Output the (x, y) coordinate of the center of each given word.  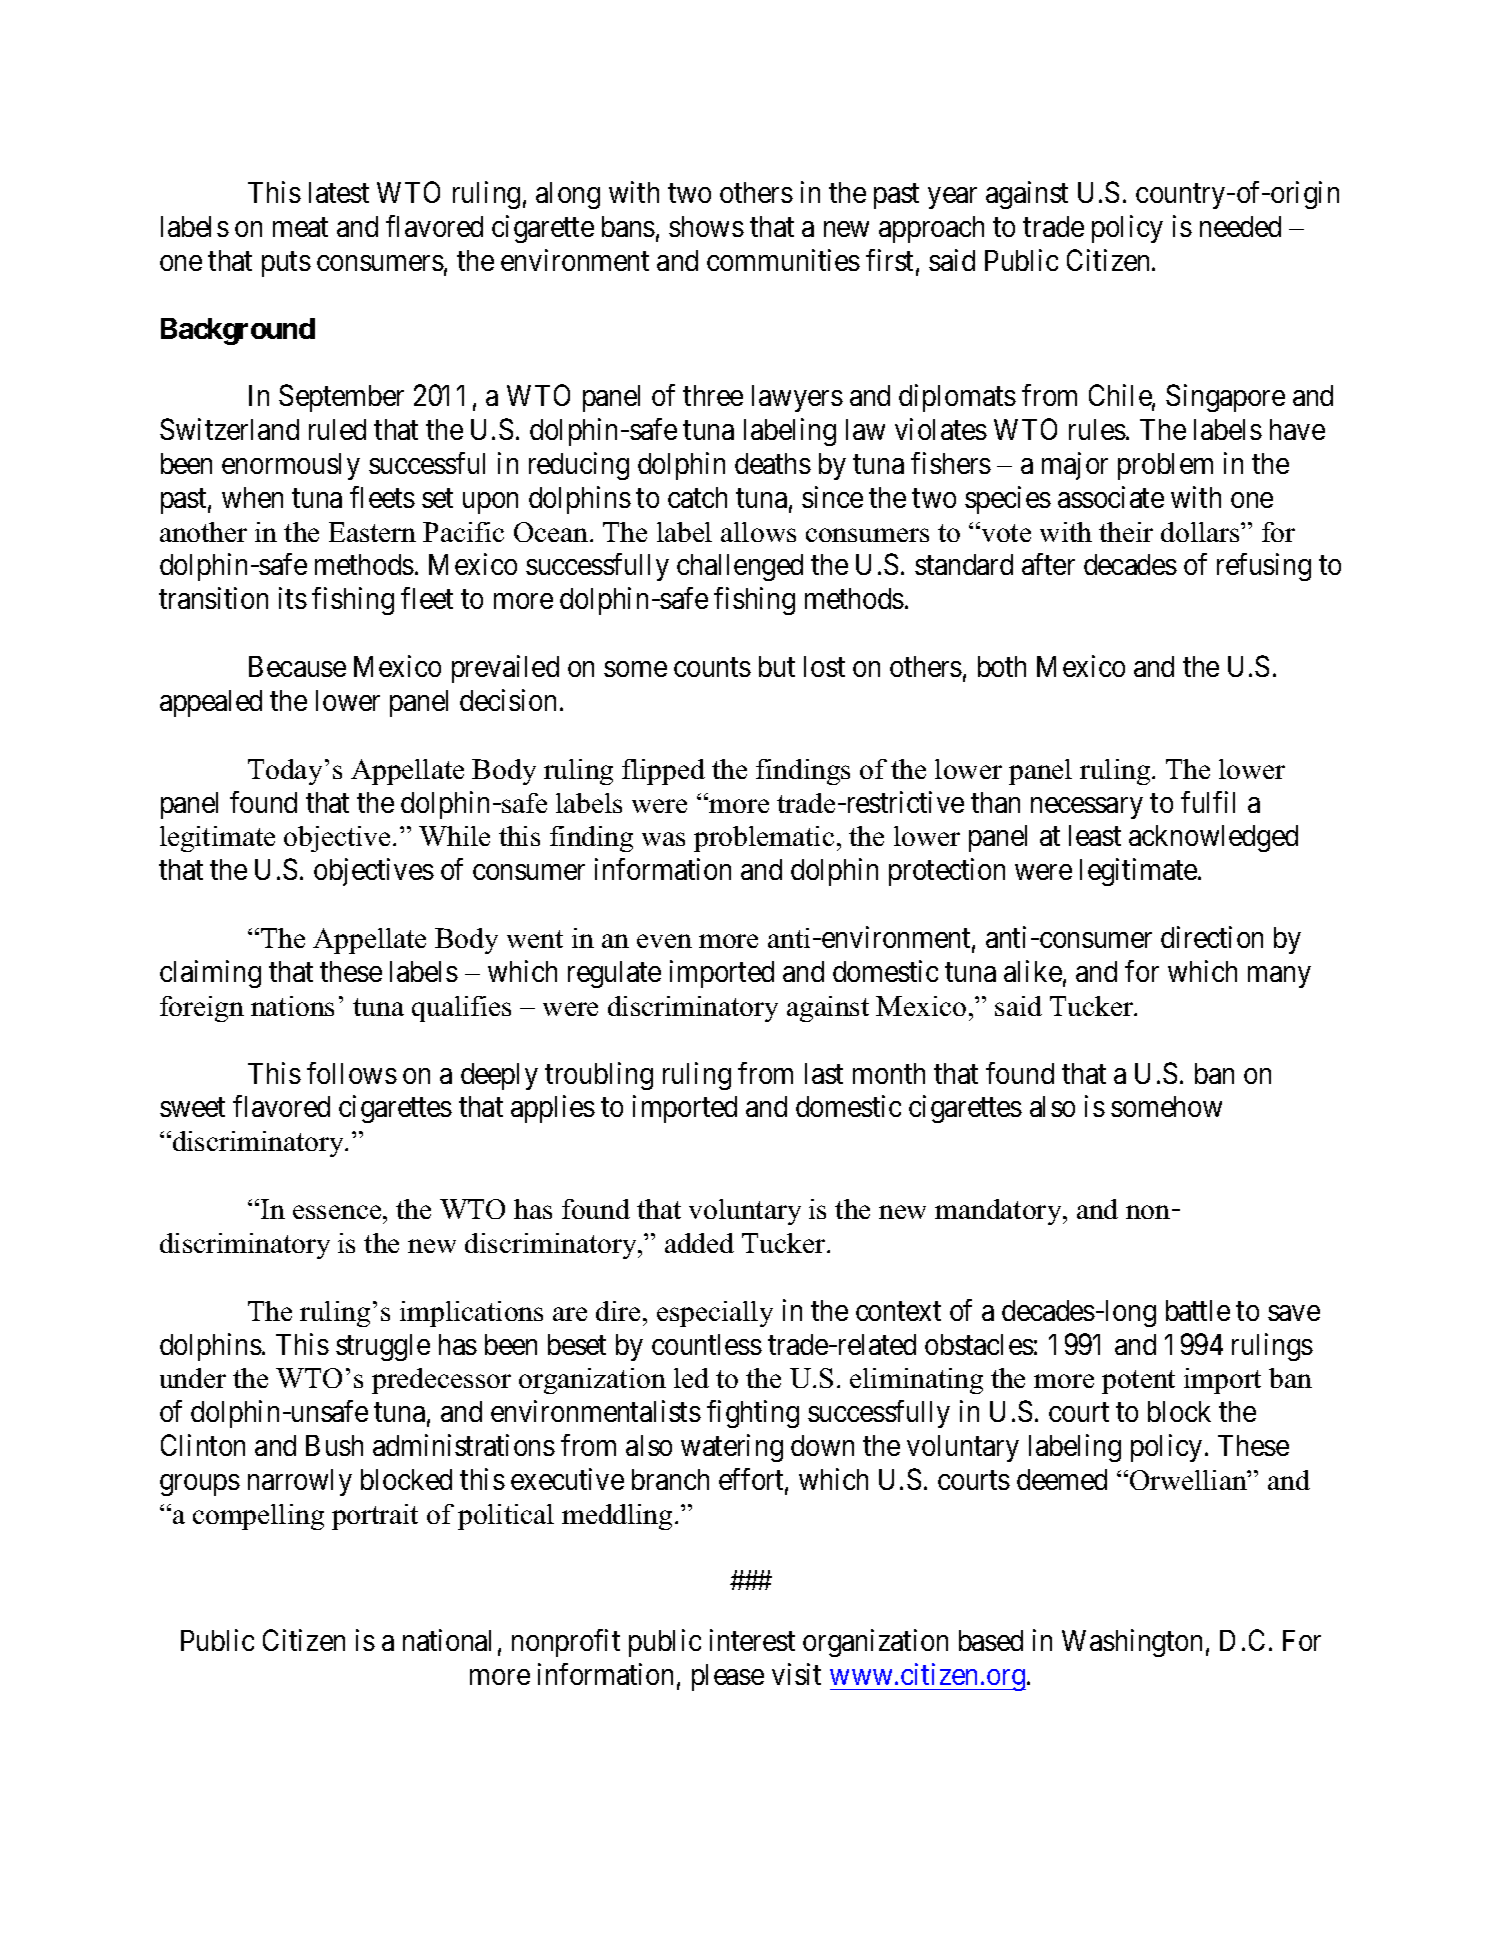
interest (752, 1640)
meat (300, 227)
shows (706, 226)
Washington (1132, 1643)
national (447, 1640)
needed (1240, 226)
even (664, 941)
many (1279, 977)
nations (292, 1006)
